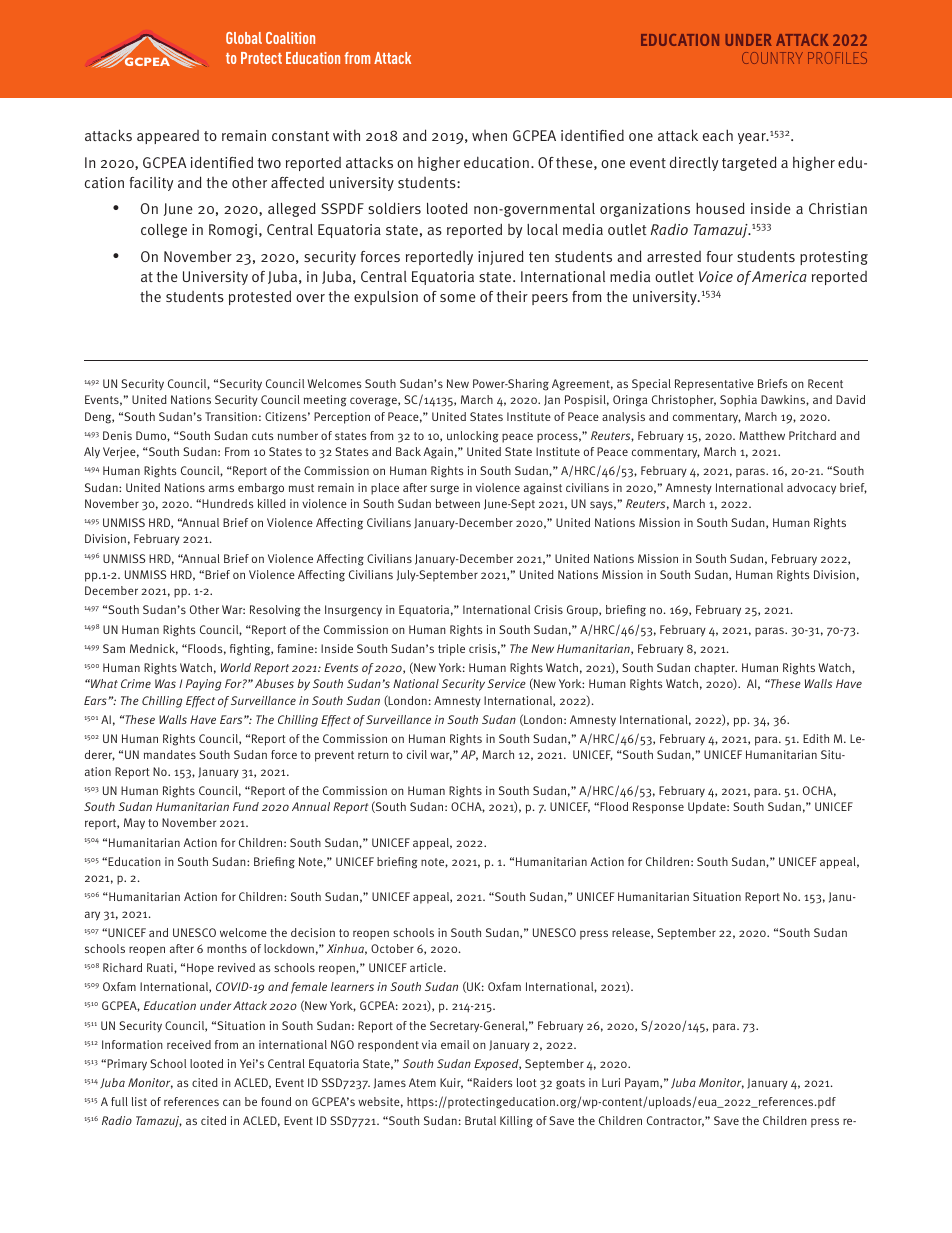  I want to click on advocacy, so click(811, 489).
